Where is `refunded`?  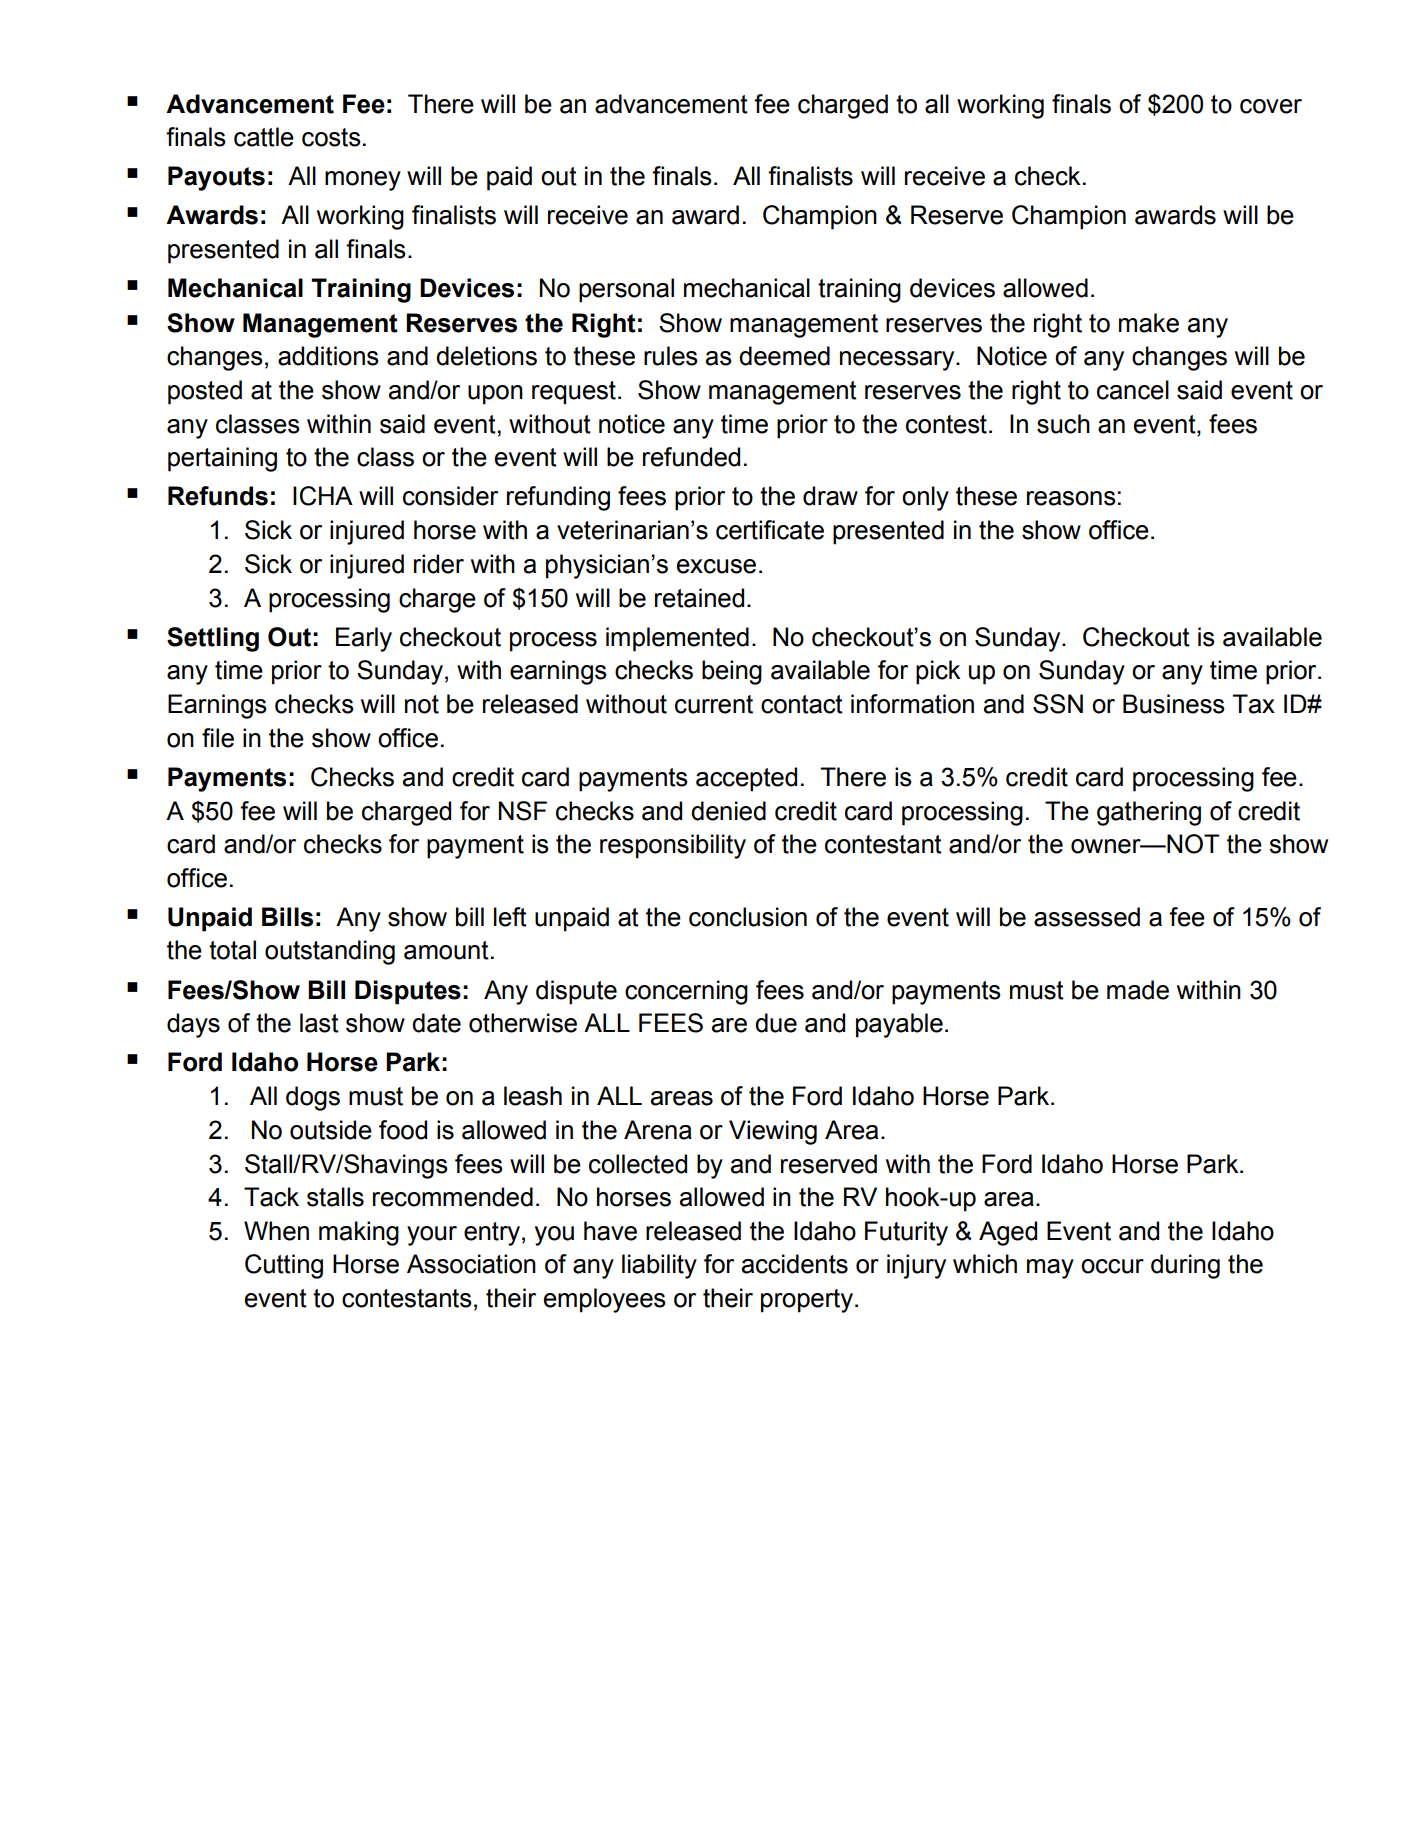
refunded is located at coordinates (691, 457).
